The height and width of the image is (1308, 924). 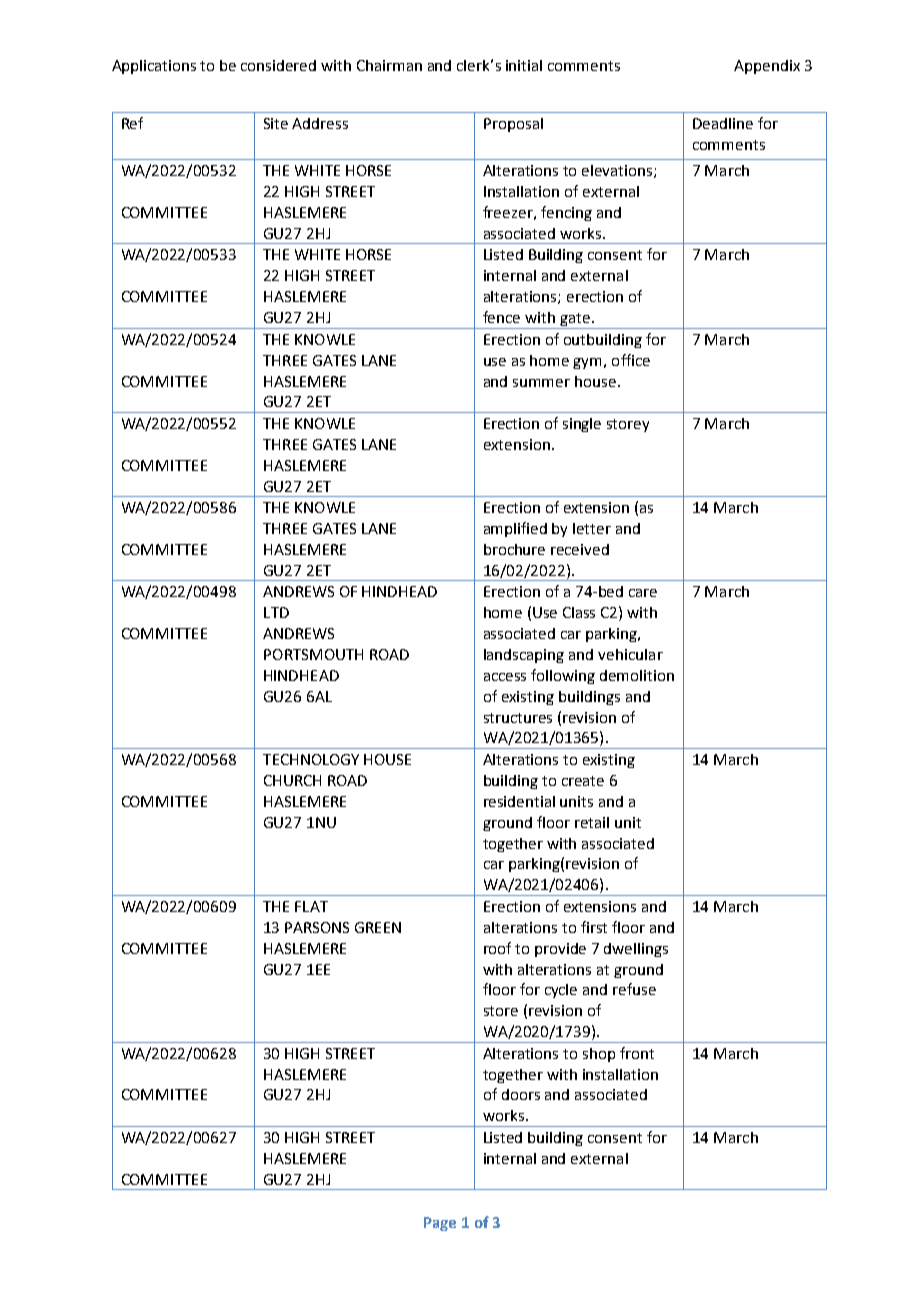 What do you see at coordinates (513, 125) in the image?
I see `Proposal` at bounding box center [513, 125].
